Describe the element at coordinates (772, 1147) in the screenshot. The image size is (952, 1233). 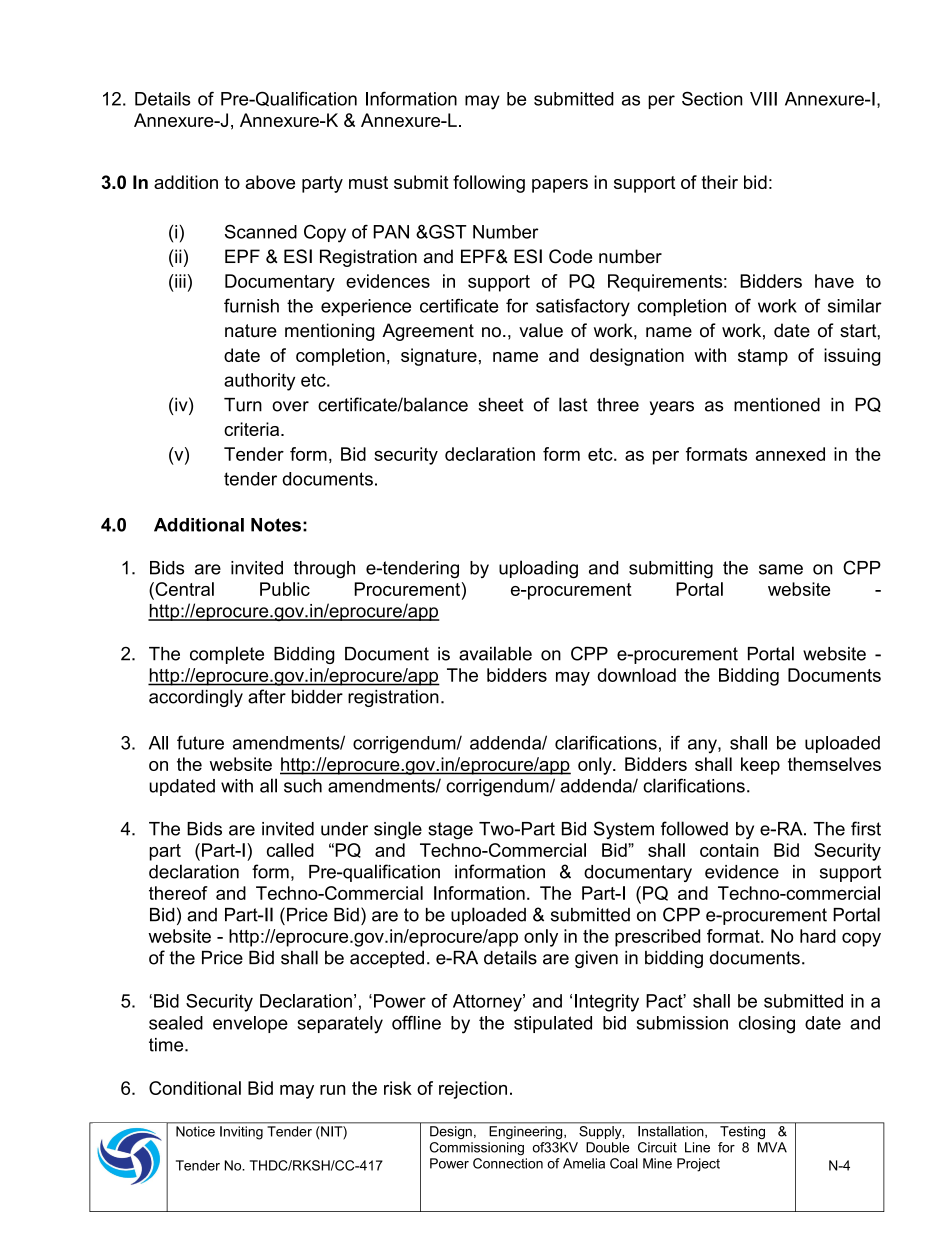
I see `MVA` at that location.
